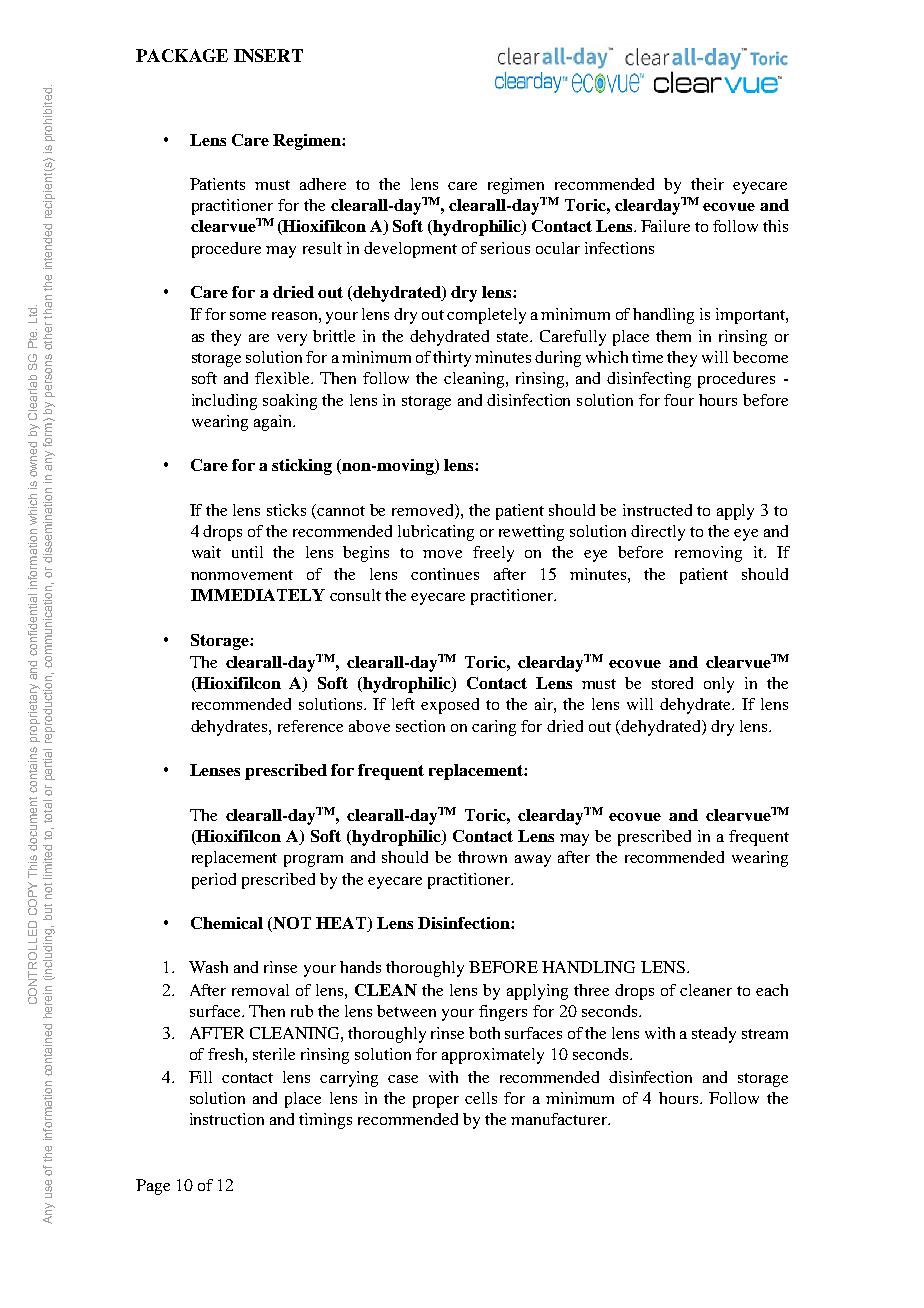 The image size is (924, 1308). I want to click on adhere, so click(323, 184).
